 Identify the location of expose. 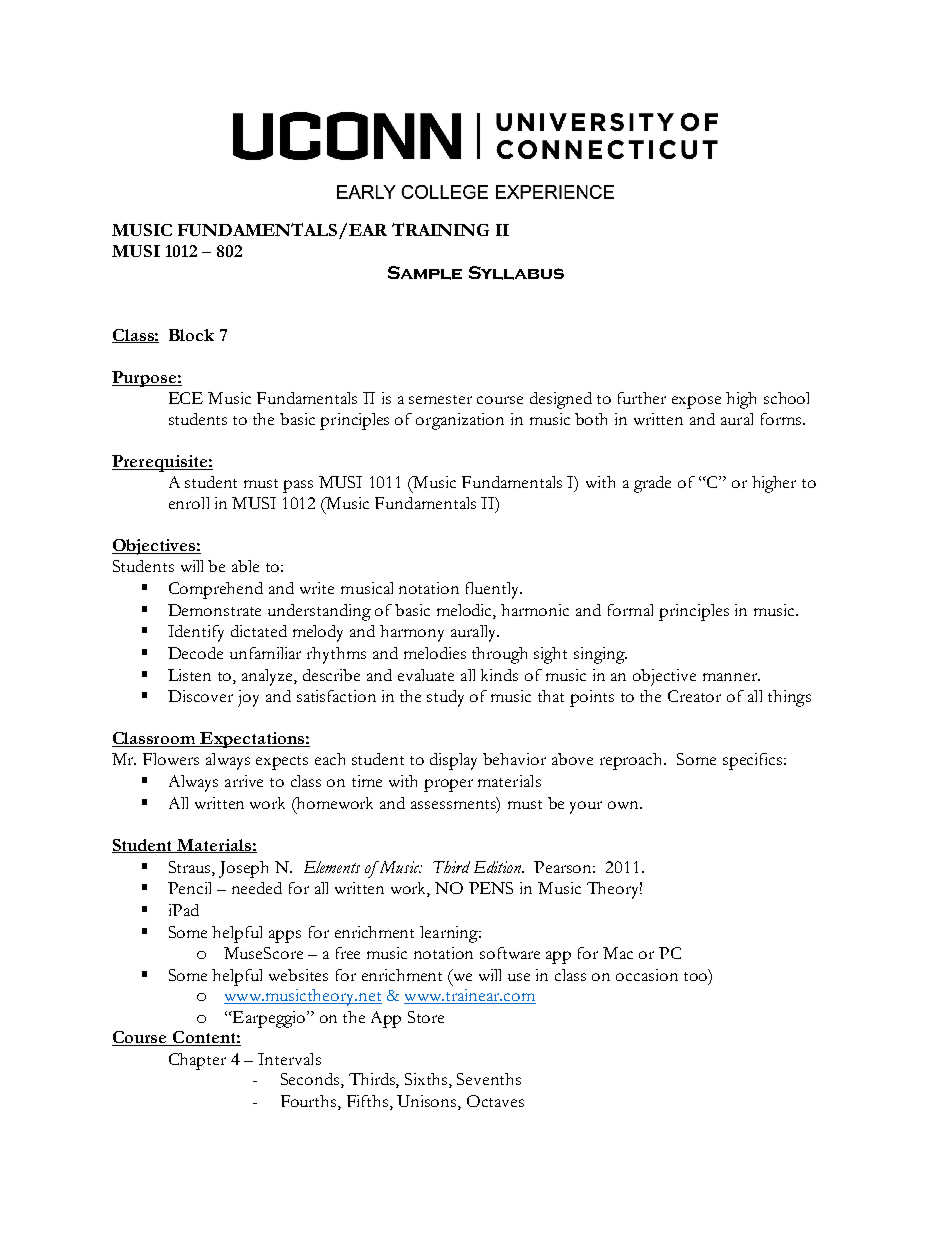
(696, 402).
